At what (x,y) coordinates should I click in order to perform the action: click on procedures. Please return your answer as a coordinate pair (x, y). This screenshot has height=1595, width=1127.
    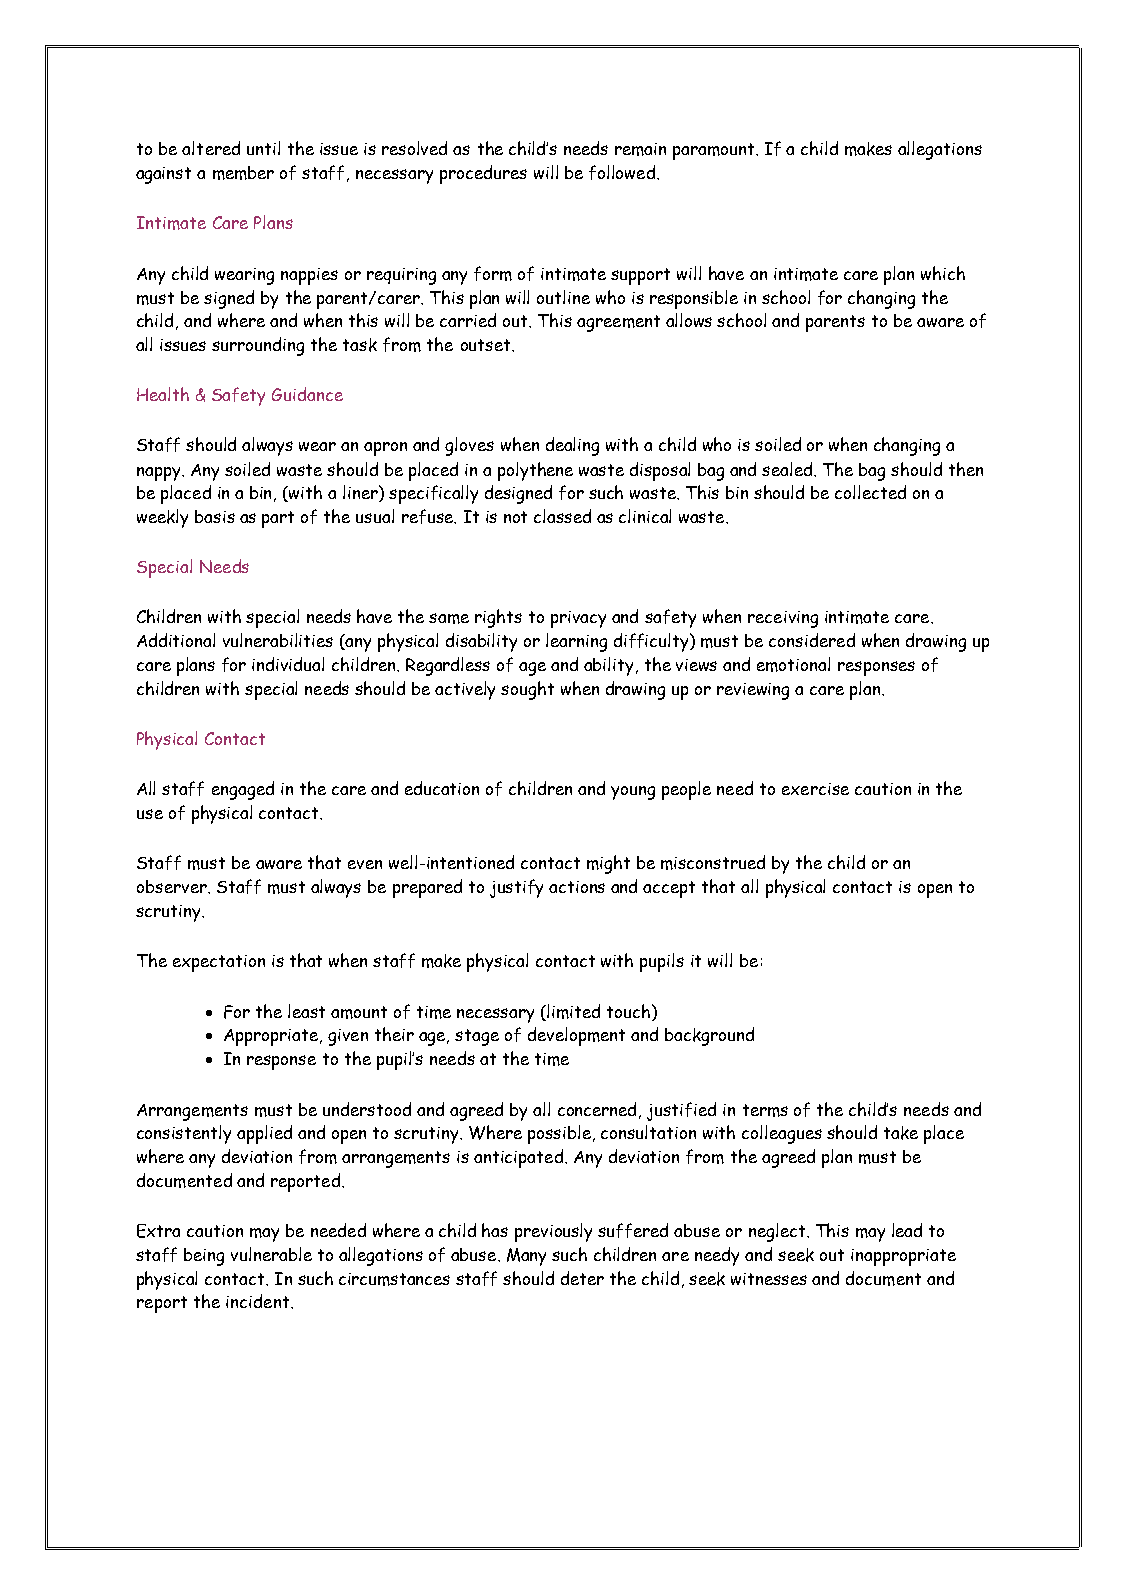
    Looking at the image, I should click on (483, 174).
